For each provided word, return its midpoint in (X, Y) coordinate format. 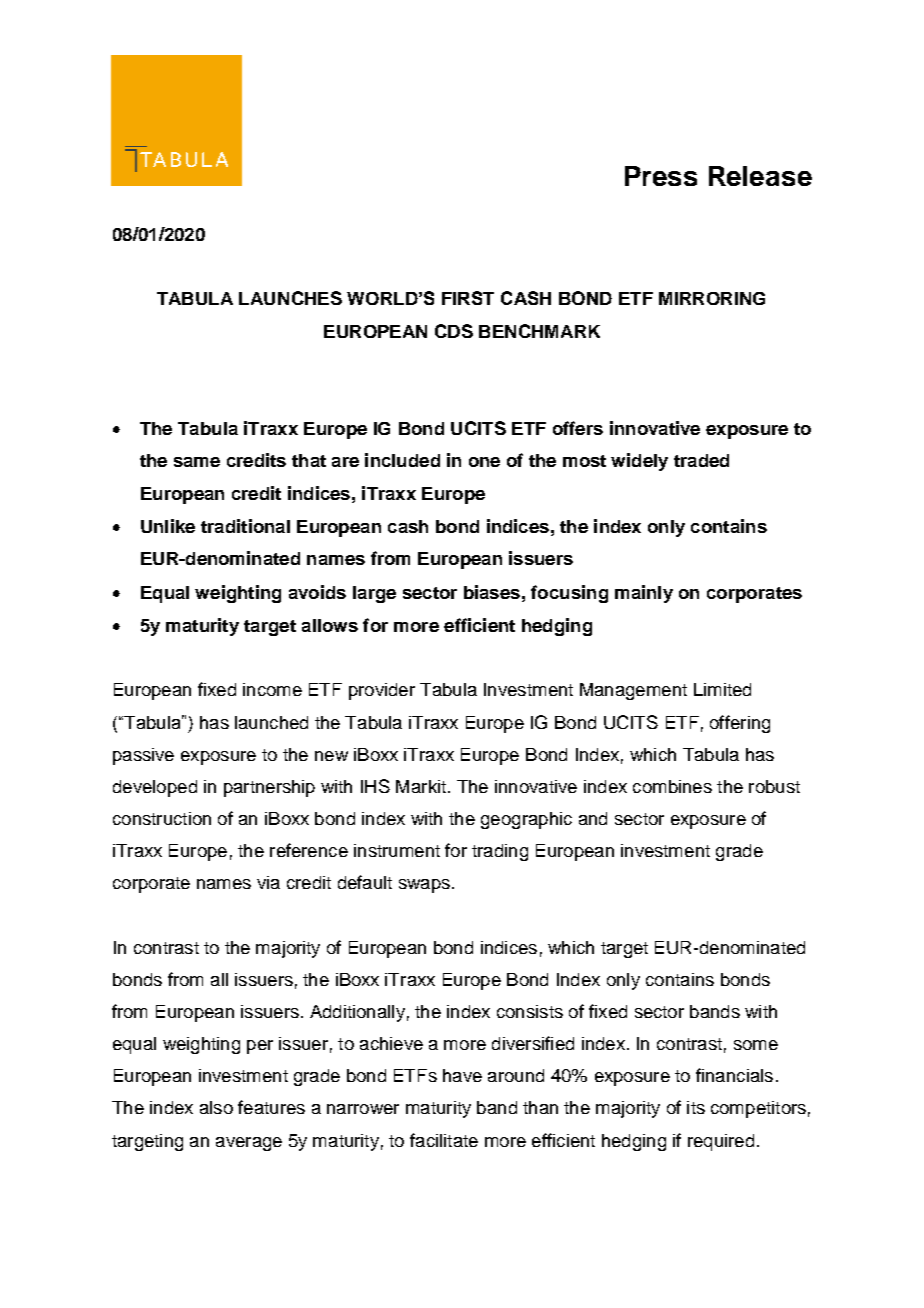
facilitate (444, 1140)
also (216, 1107)
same (197, 462)
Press (661, 176)
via (268, 882)
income (272, 689)
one (484, 462)
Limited (722, 689)
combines (672, 786)
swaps (424, 886)
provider (382, 691)
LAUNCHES (290, 298)
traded (701, 460)
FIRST (468, 298)
